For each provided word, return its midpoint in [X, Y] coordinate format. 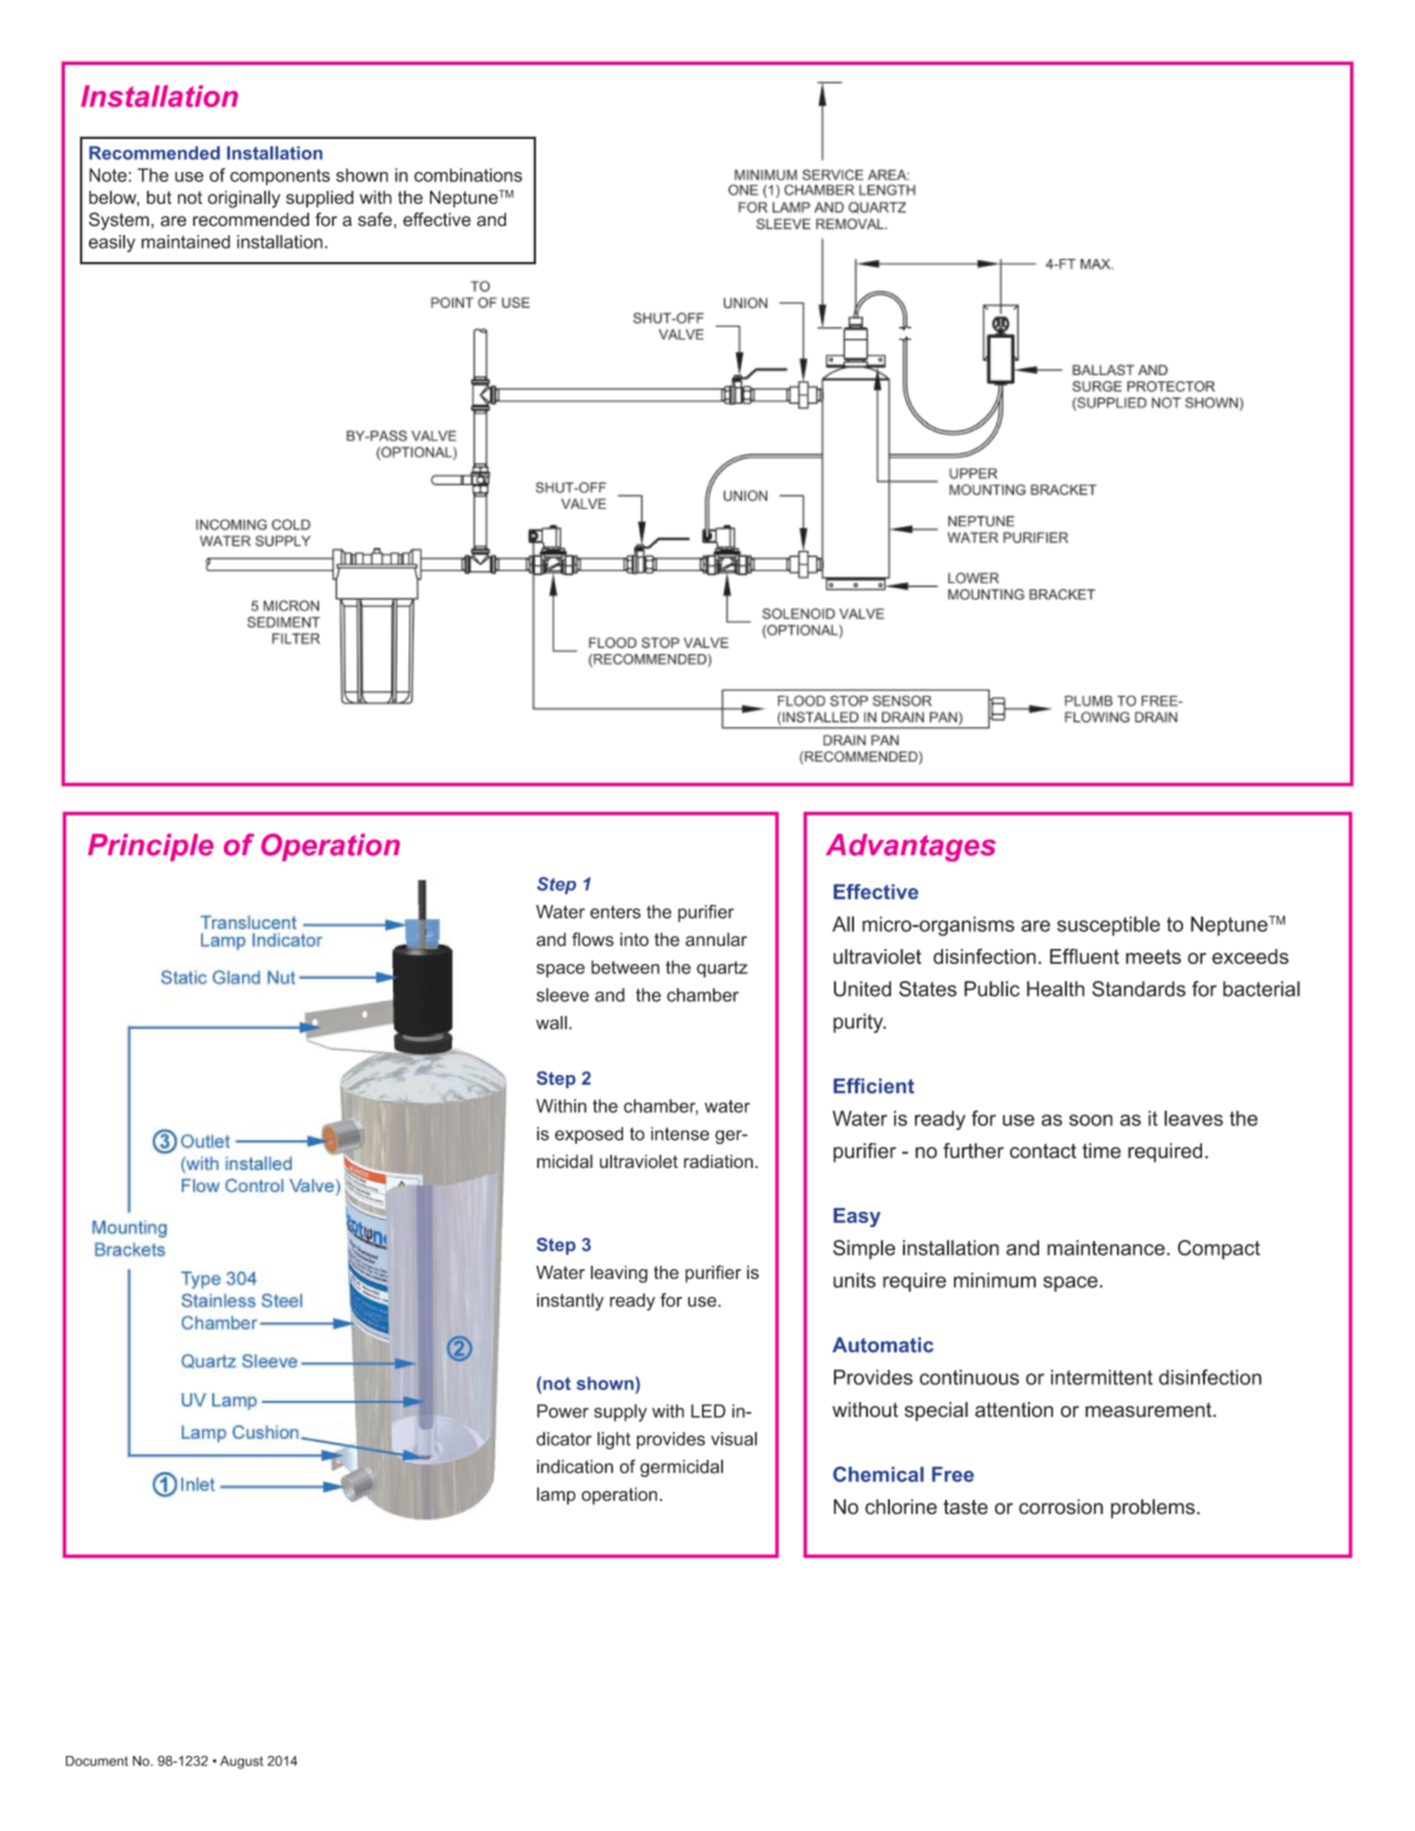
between [625, 967]
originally [244, 199]
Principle [151, 847]
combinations [468, 175]
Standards [1139, 989]
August [241, 1762]
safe [375, 219]
